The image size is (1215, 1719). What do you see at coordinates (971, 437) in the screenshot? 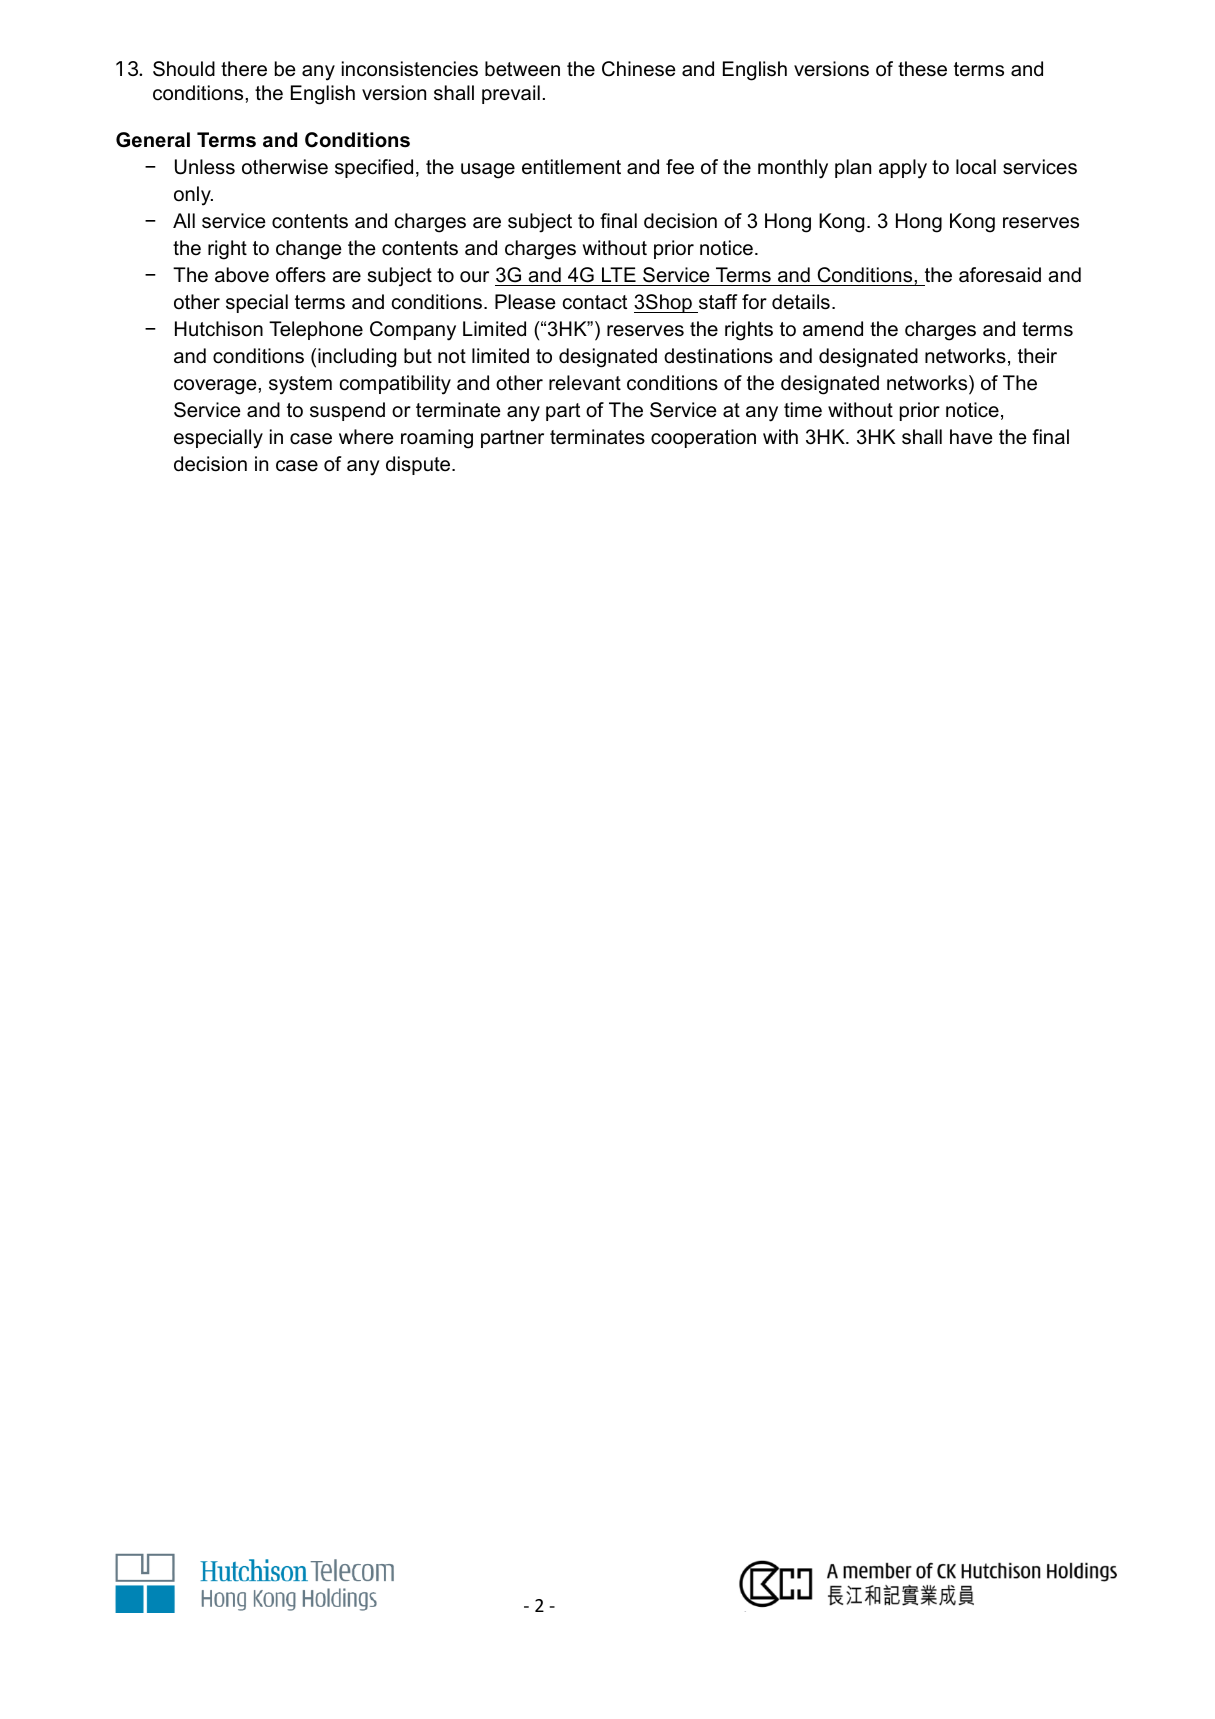
I see `have` at bounding box center [971, 437].
